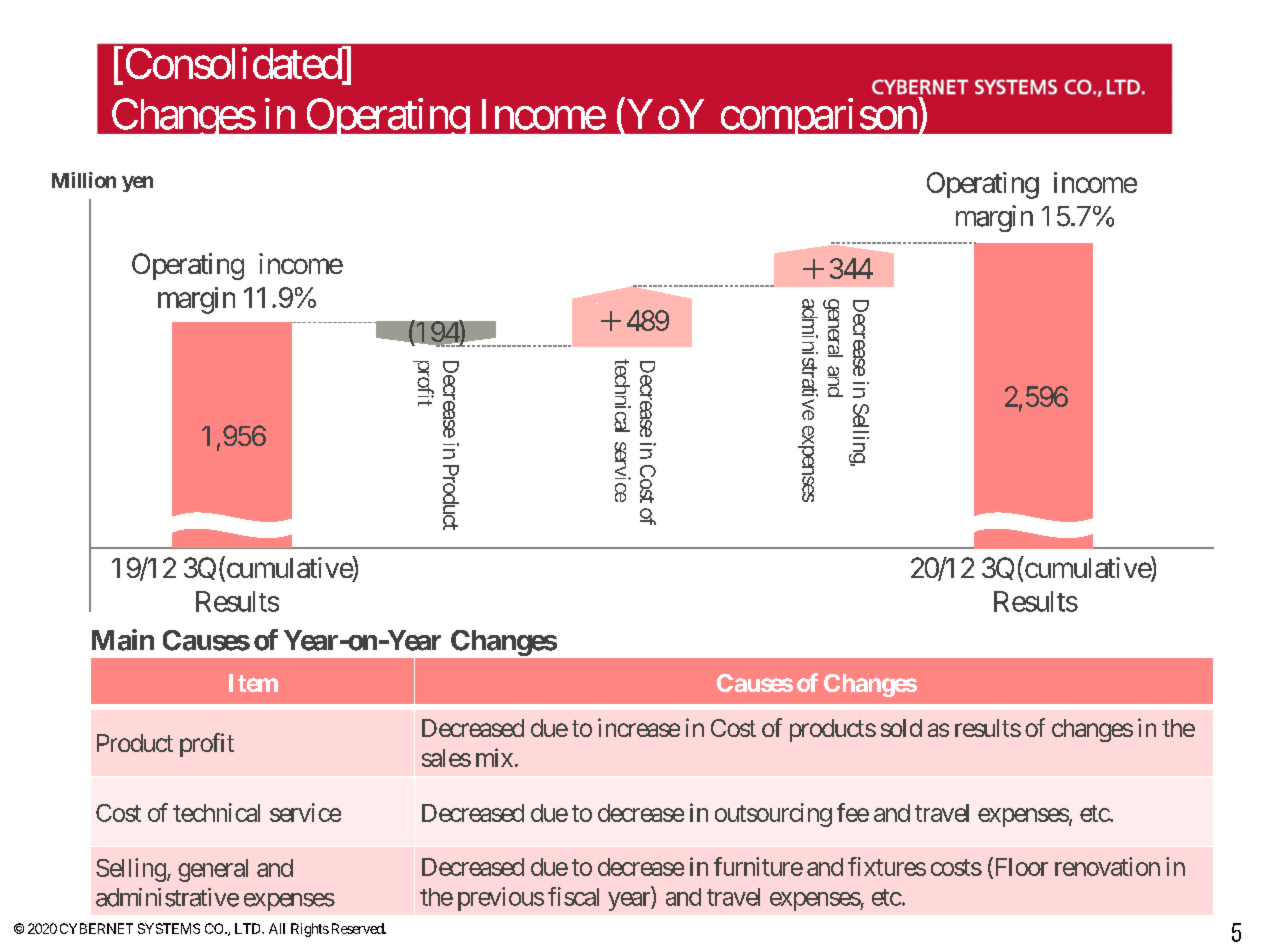 The image size is (1270, 952). Describe the element at coordinates (169, 928) in the document. I see `SYSTEMS` at that location.
